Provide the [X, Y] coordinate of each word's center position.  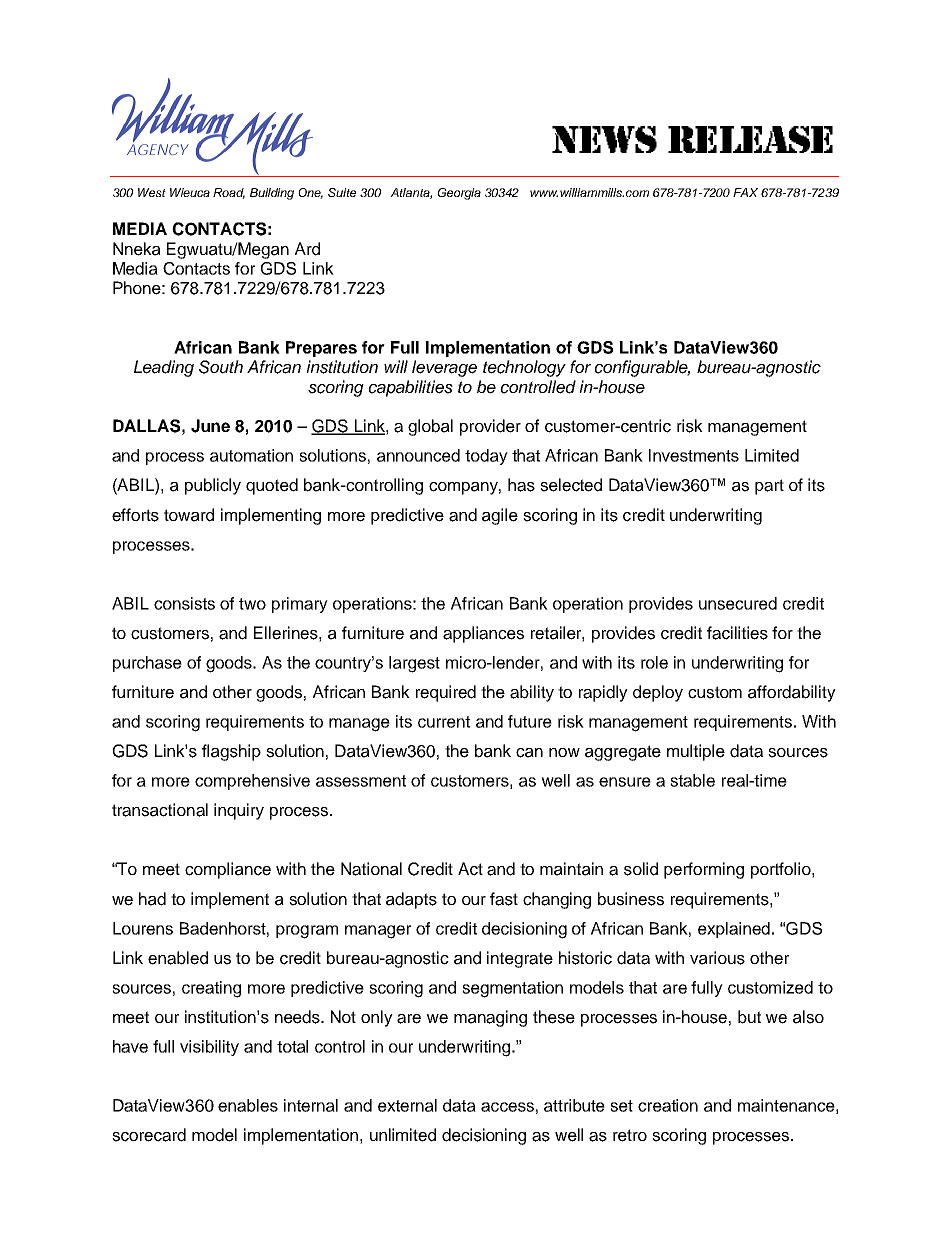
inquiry [239, 811]
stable [692, 780]
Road [229, 193]
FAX [745, 192]
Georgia [459, 194]
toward [189, 515]
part [769, 487]
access [507, 1107]
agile [500, 516]
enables [248, 1105]
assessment [361, 781]
